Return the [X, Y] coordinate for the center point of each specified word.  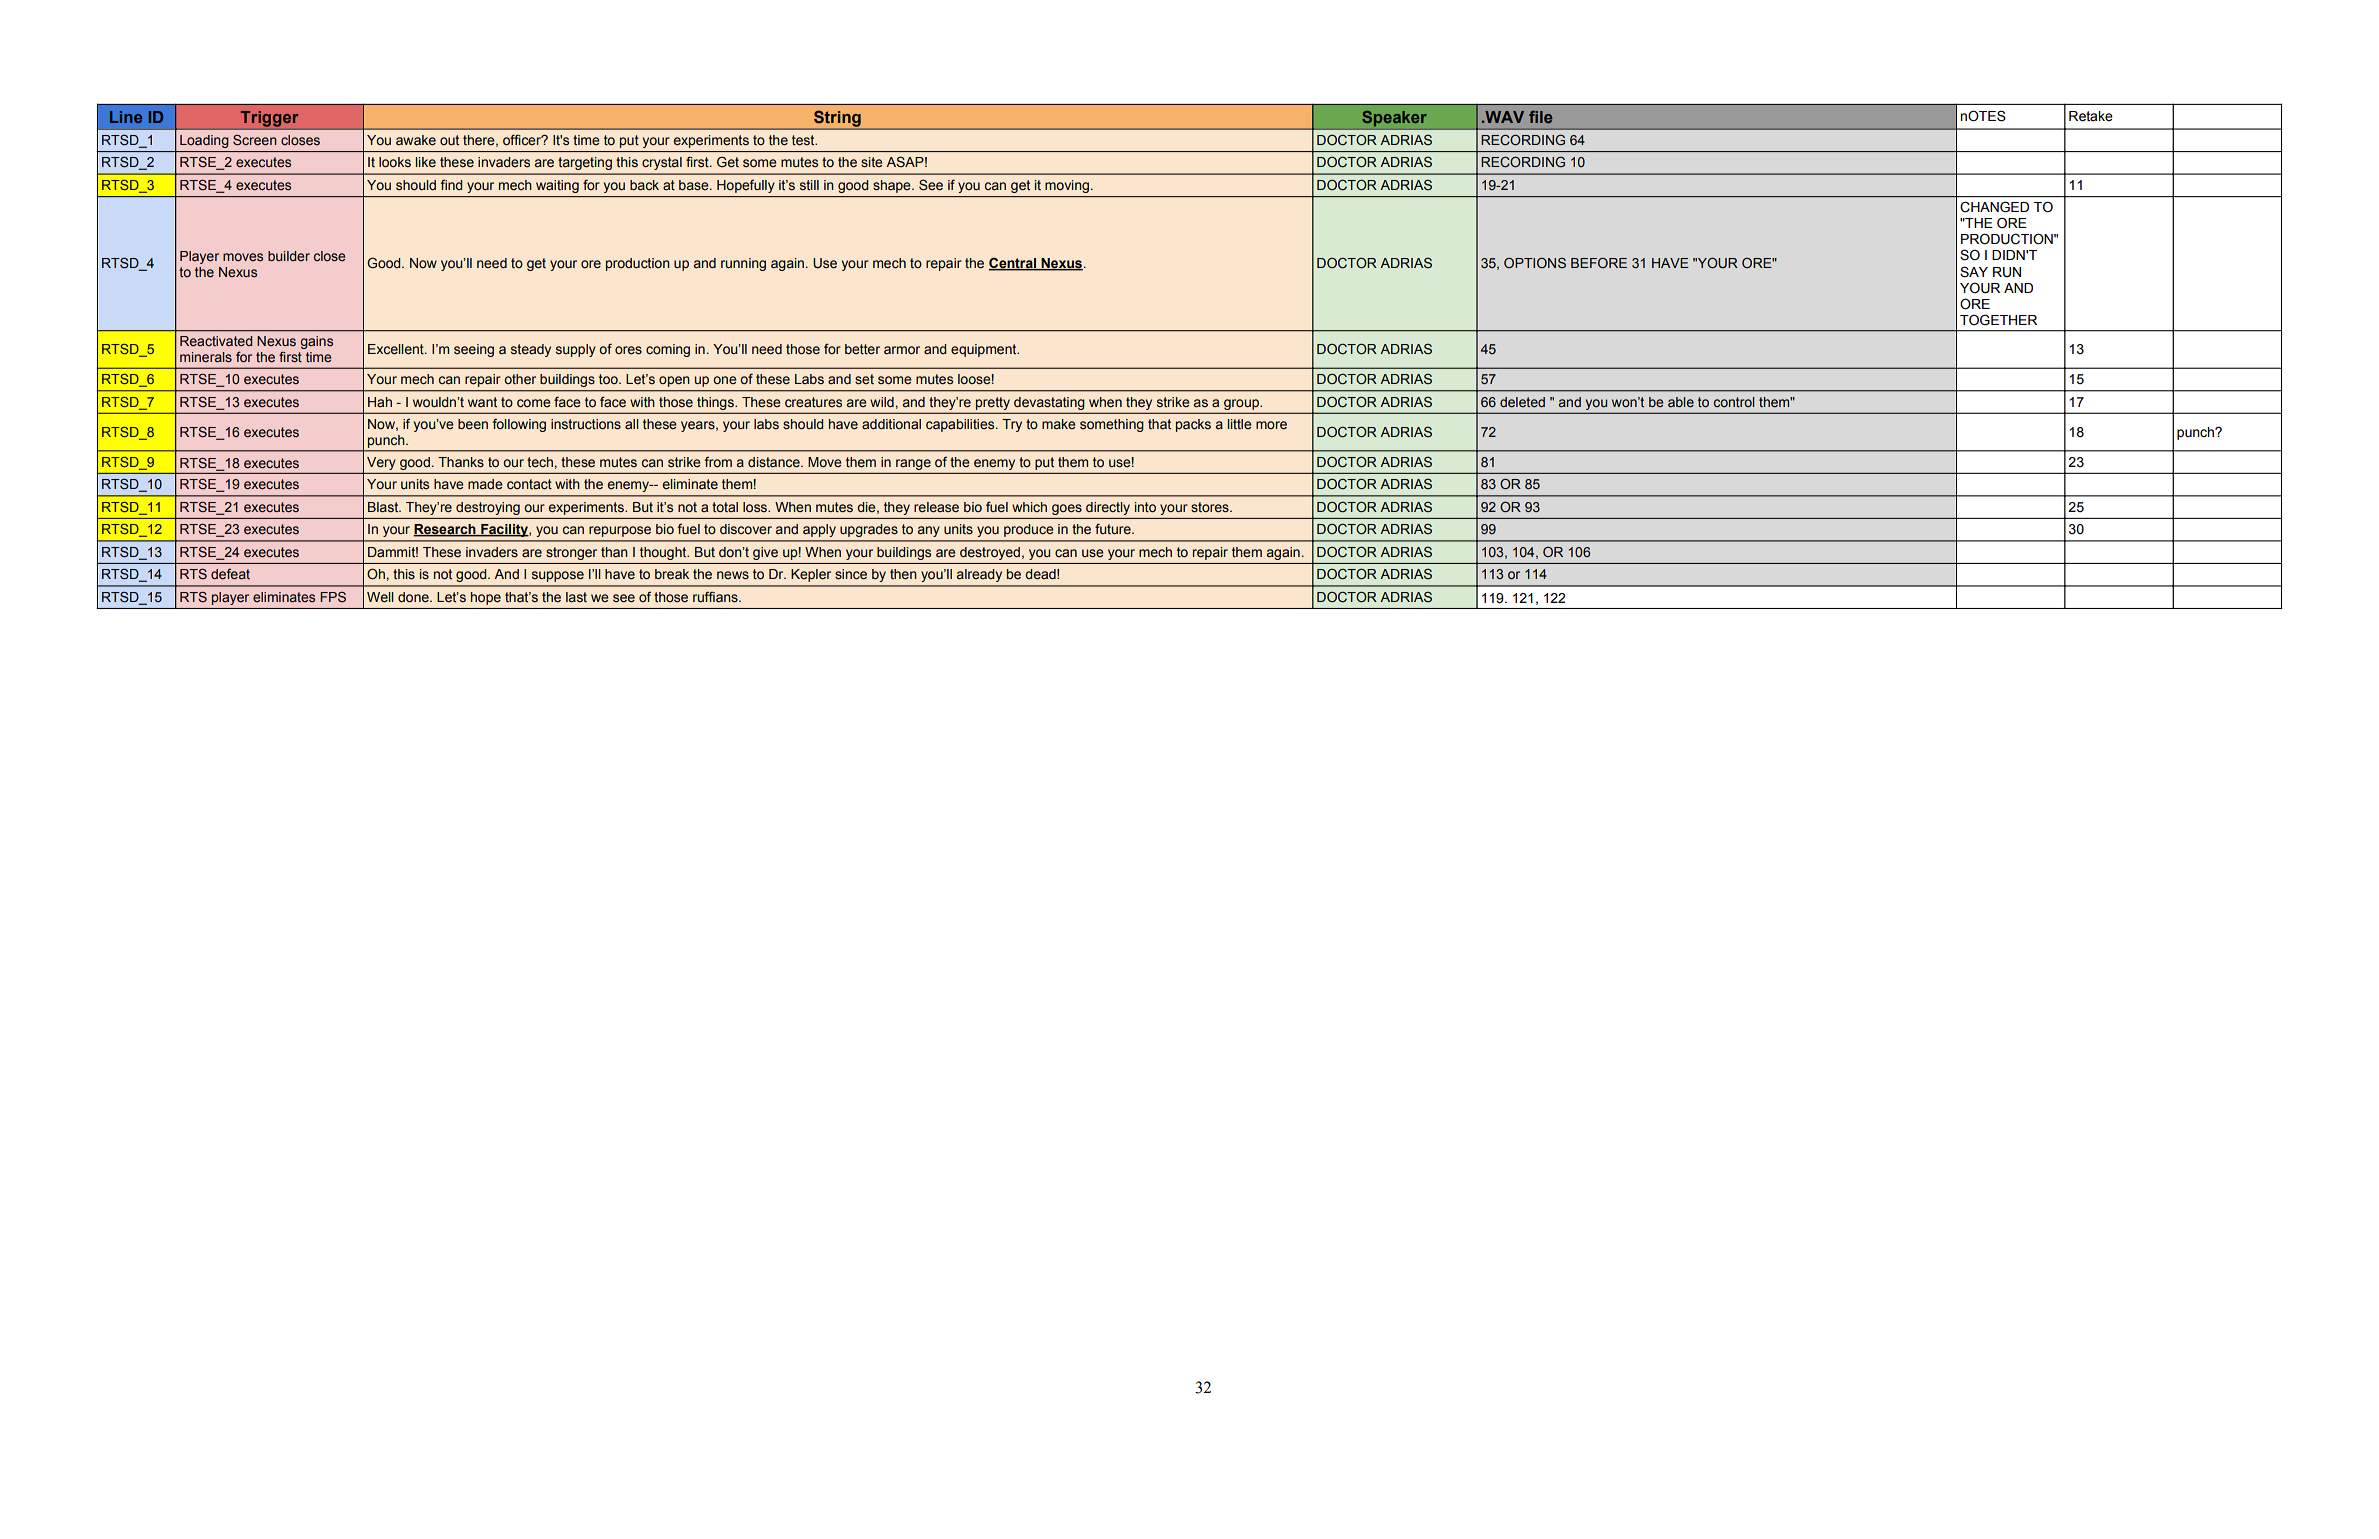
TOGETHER [1998, 320]
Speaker [1394, 118]
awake [416, 140]
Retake [2091, 116]
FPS [333, 597]
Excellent [397, 349]
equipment [985, 350]
